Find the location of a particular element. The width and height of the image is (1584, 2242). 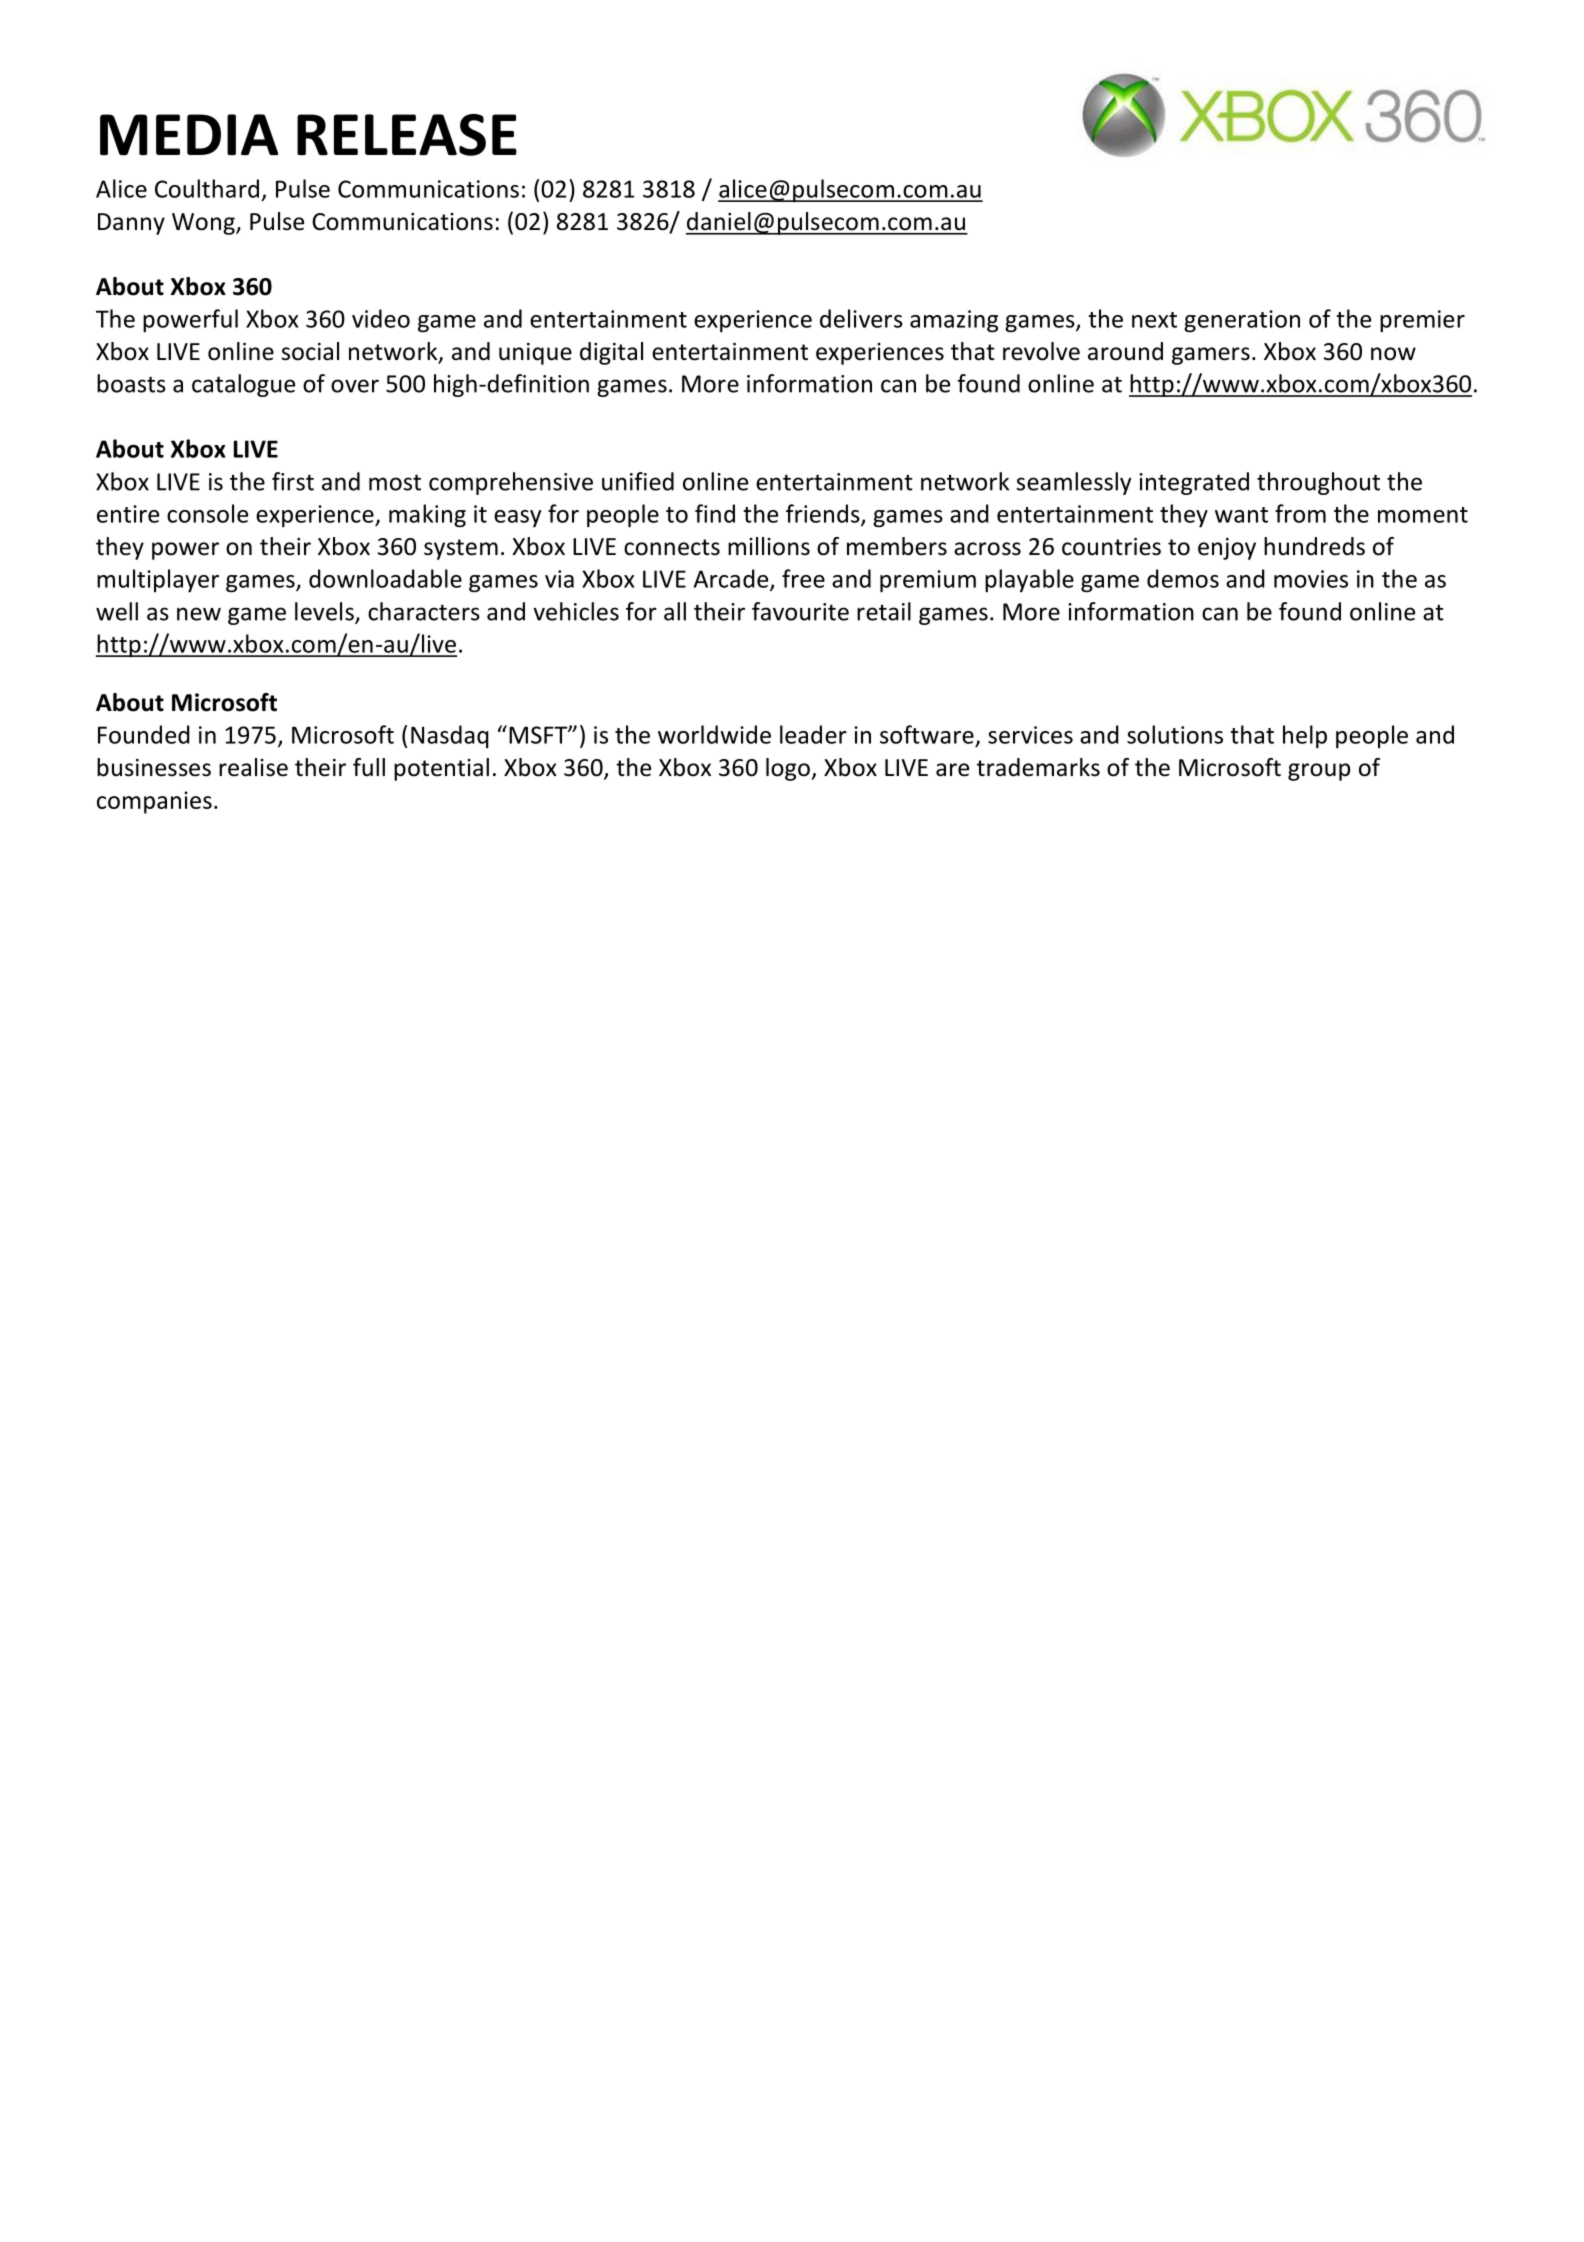

RELEASE is located at coordinates (407, 135).
